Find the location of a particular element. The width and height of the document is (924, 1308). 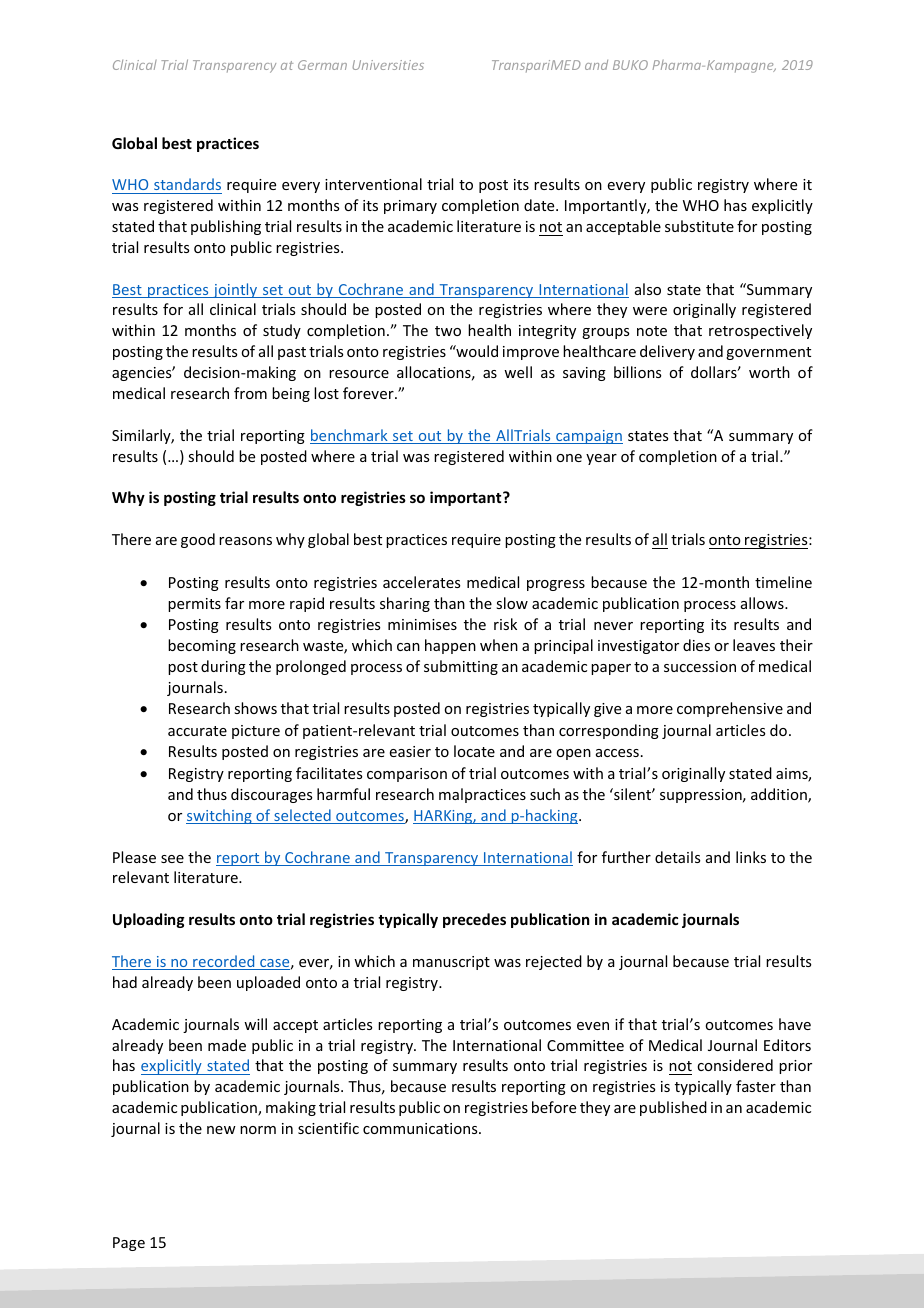

substitute is located at coordinates (699, 226).
